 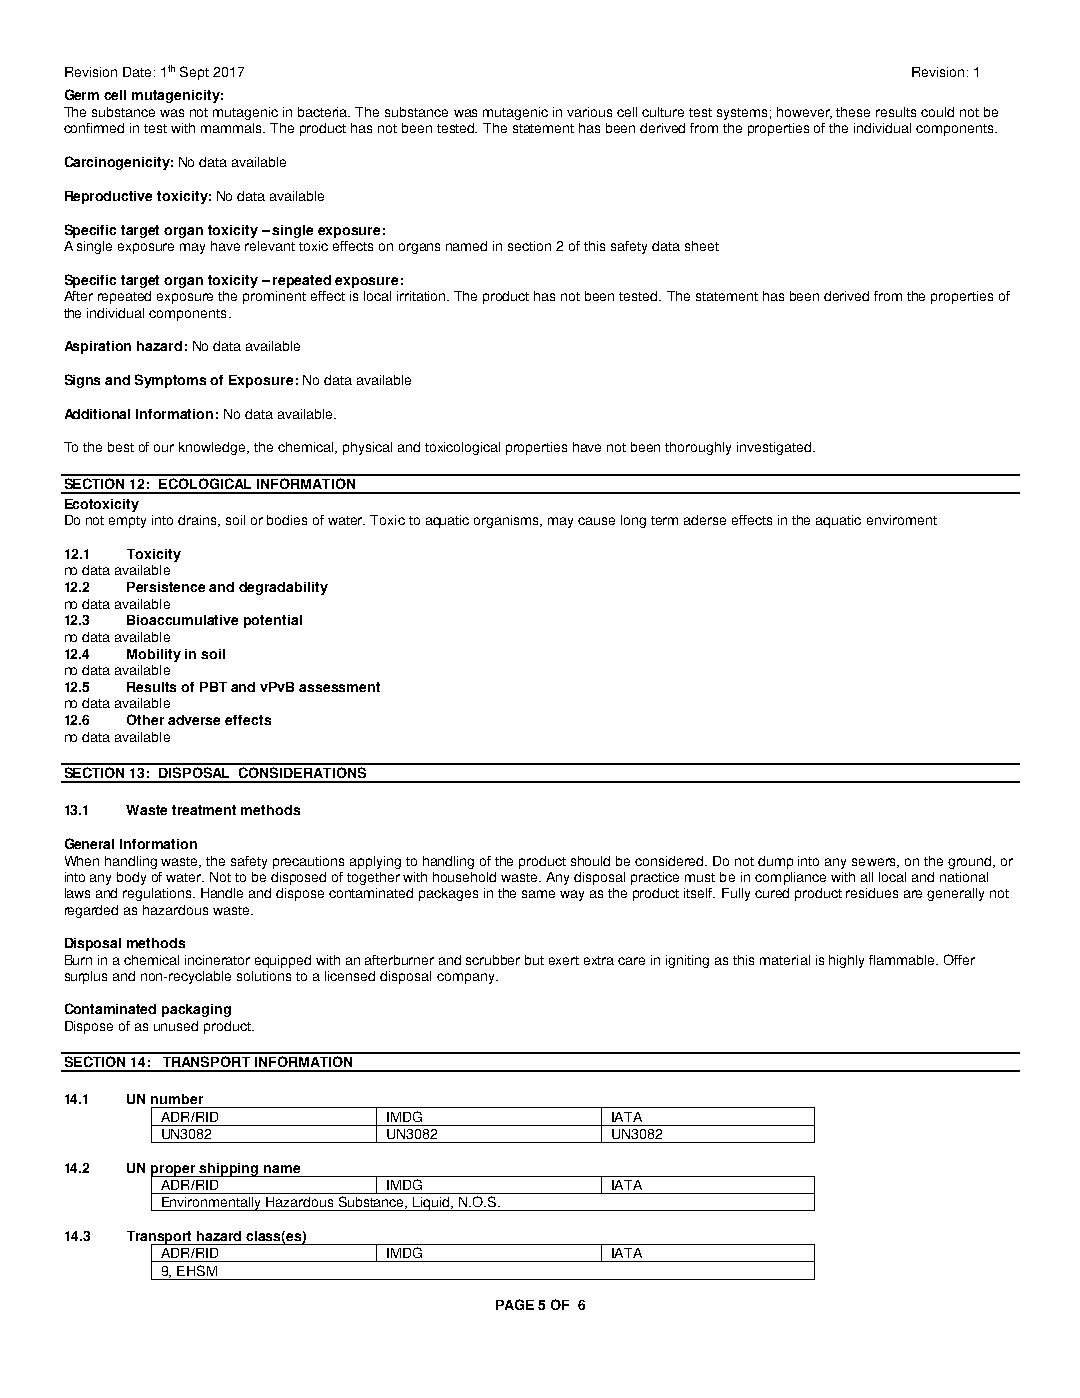 What do you see at coordinates (515, 1304) in the document?
I see `PAGE` at bounding box center [515, 1304].
